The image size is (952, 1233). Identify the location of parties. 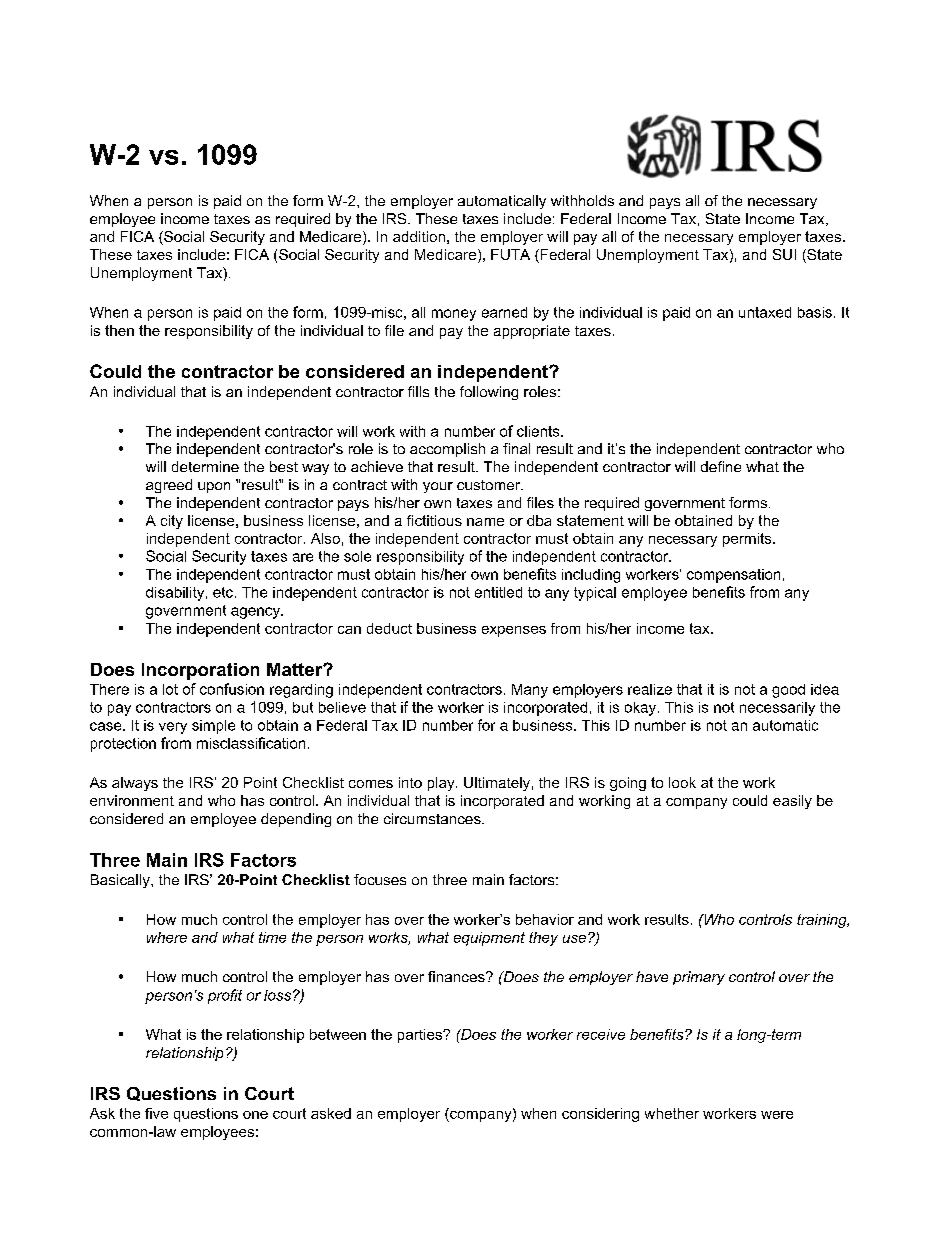
(421, 1036).
